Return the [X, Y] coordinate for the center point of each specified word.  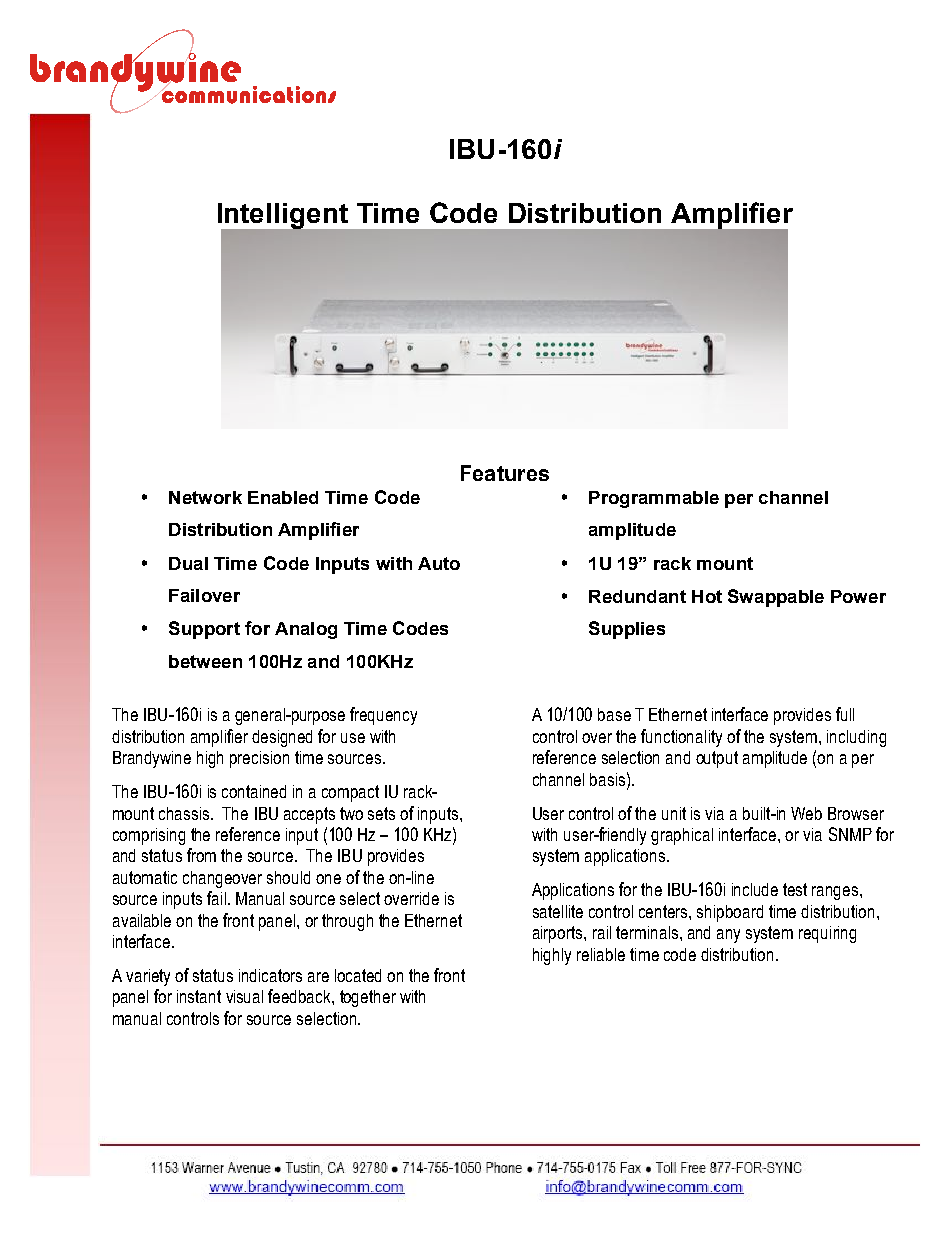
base [614, 714]
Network [205, 497]
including [856, 738]
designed [282, 738]
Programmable [654, 499]
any [728, 936]
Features [505, 473]
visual [244, 996]
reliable [601, 954]
